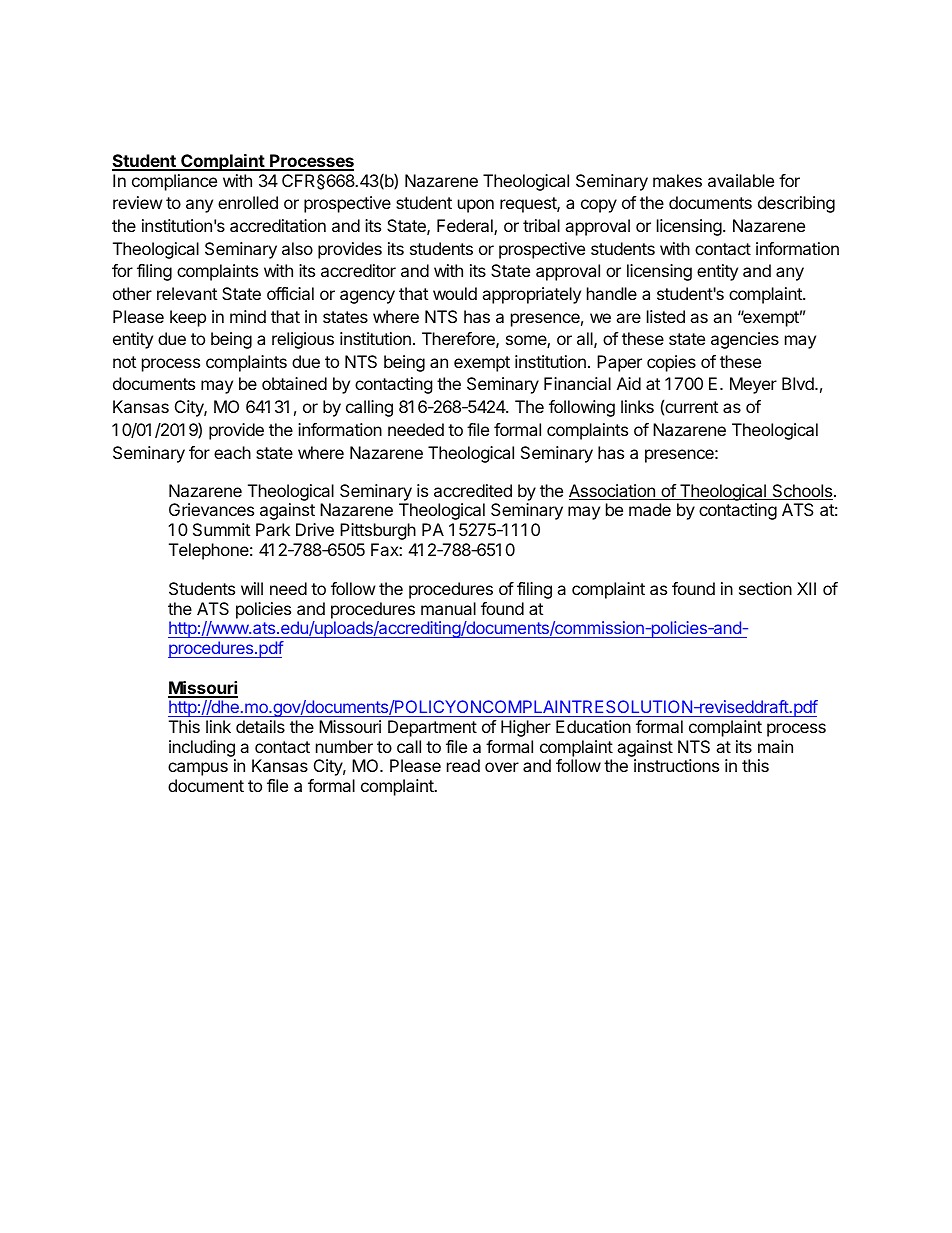  I want to click on Financial, so click(577, 383).
